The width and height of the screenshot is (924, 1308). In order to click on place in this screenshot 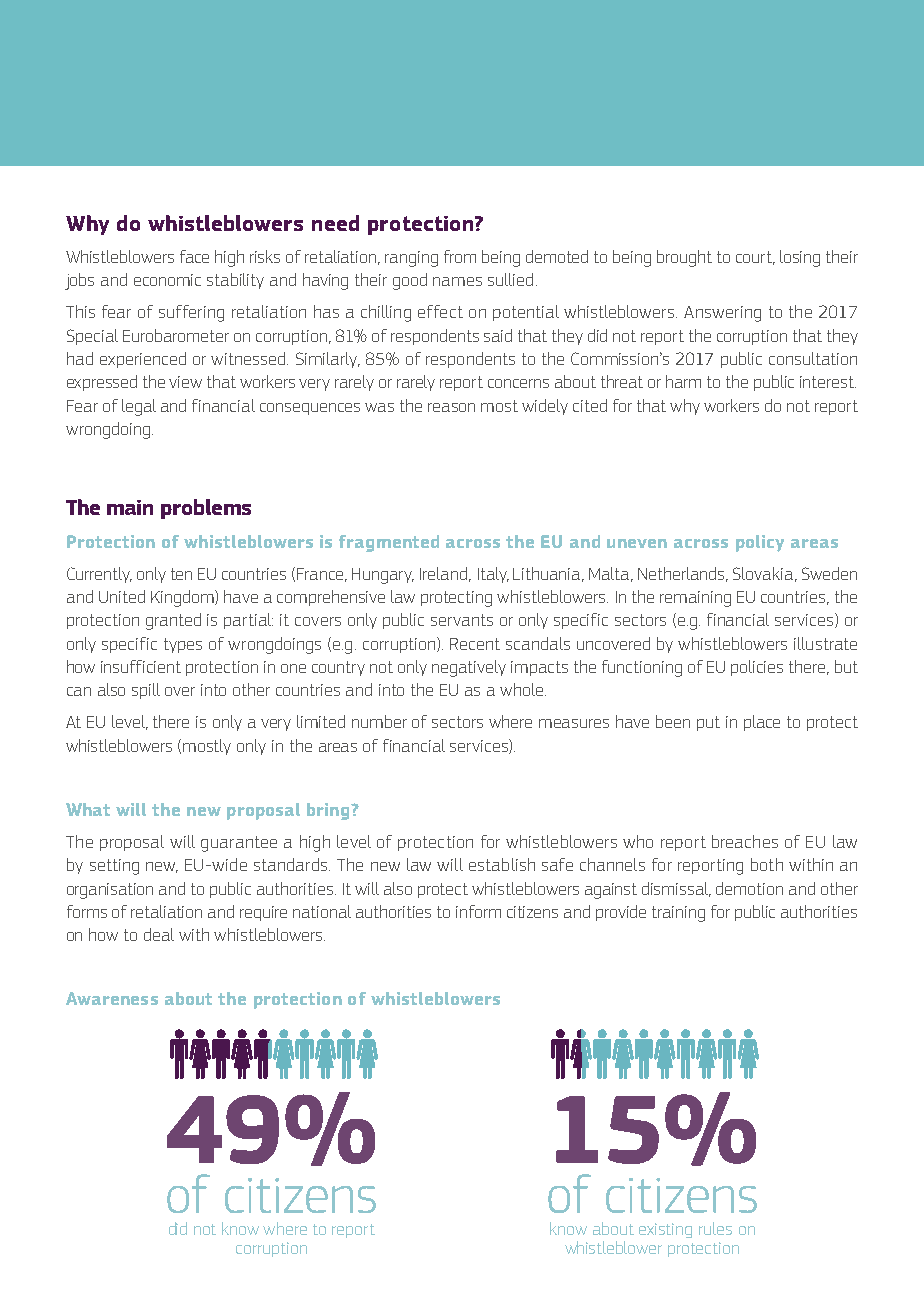, I will do `click(762, 723)`.
